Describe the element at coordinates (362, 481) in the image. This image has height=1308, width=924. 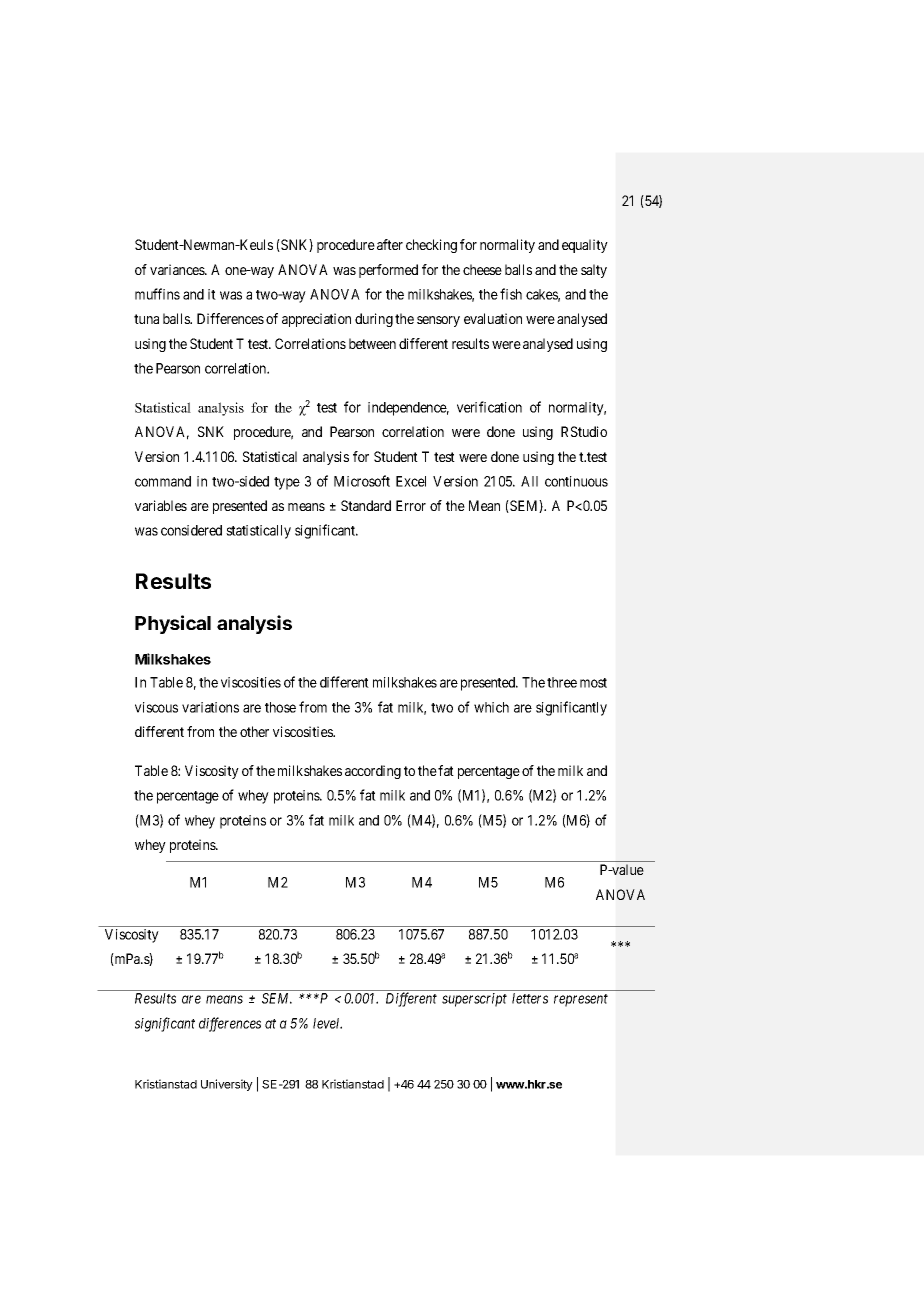
I see `Microsoft` at that location.
